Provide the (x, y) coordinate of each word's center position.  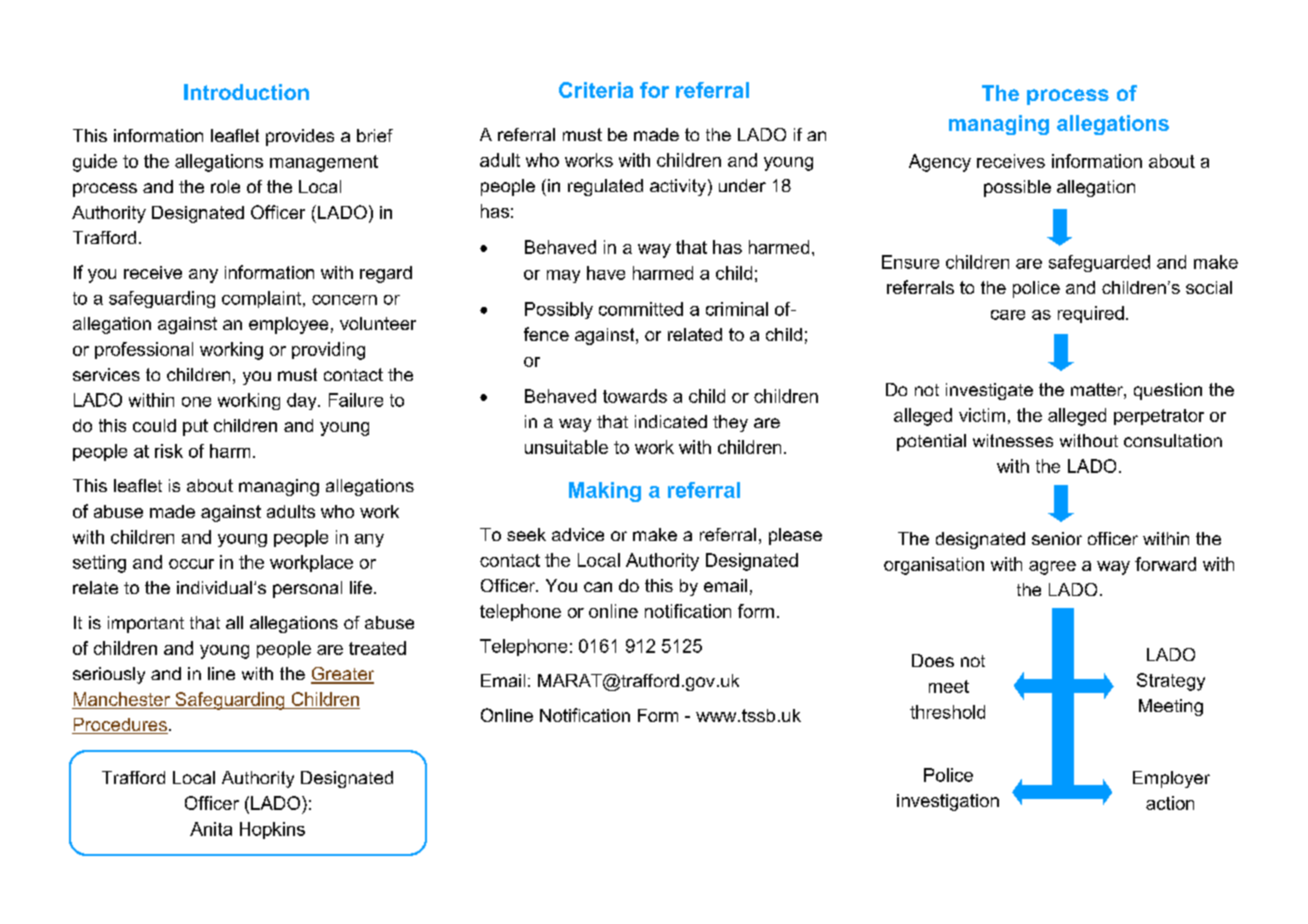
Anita (211, 829)
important (146, 624)
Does (933, 660)
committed (641, 309)
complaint (263, 299)
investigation (948, 802)
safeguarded (1099, 263)
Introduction (246, 92)
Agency (940, 163)
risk (169, 451)
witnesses (1013, 440)
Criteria (596, 90)
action (1170, 803)
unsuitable (566, 447)
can (598, 587)
